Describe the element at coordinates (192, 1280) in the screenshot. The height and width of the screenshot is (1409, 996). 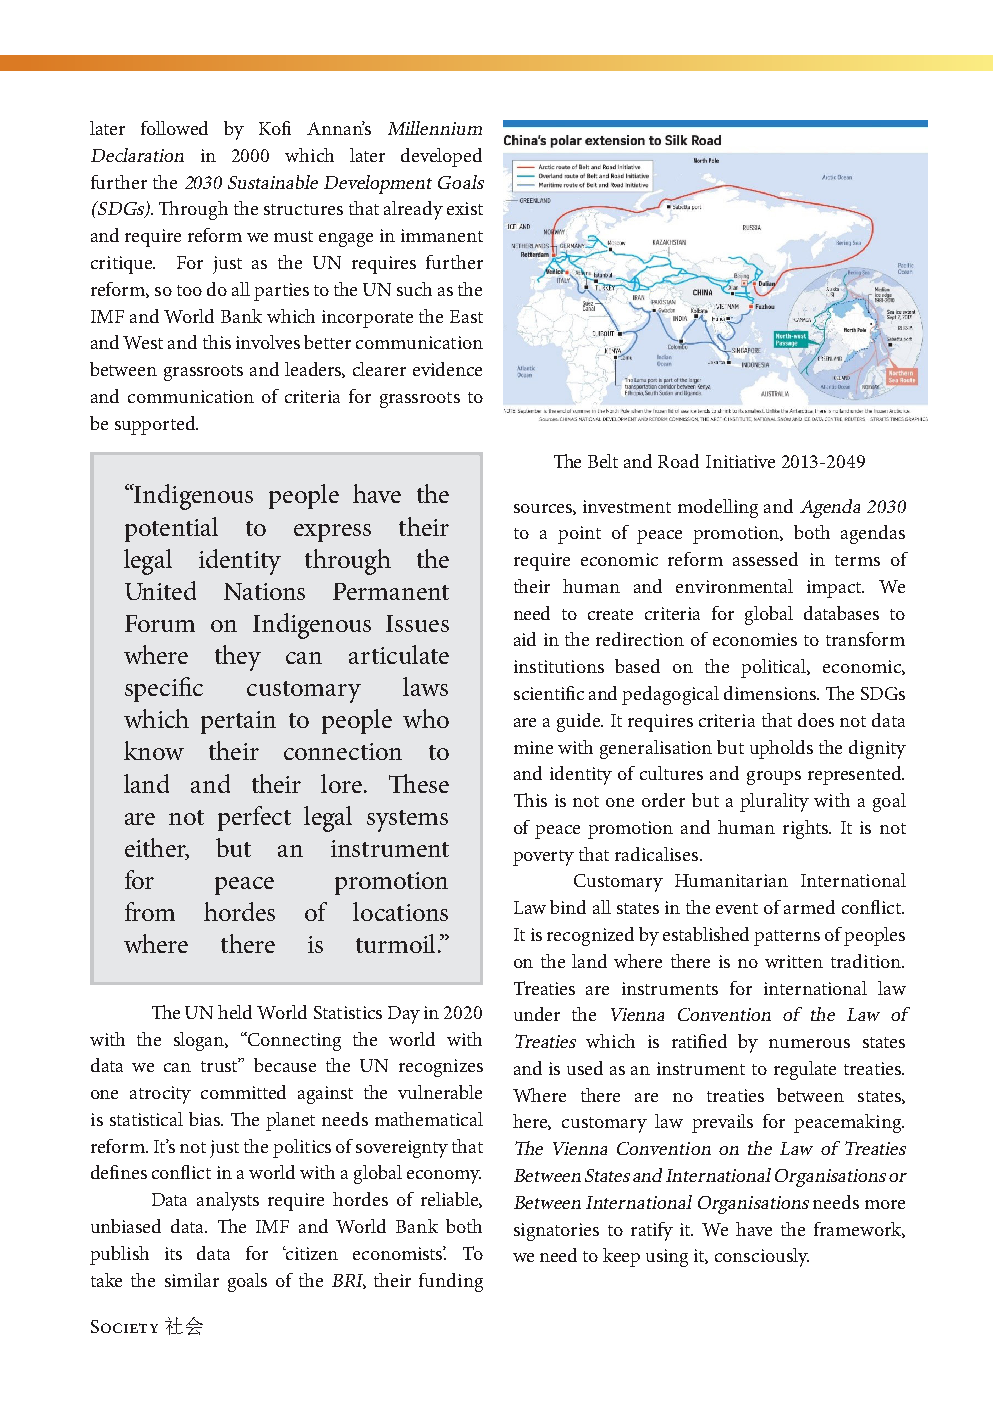
I see `similar` at that location.
